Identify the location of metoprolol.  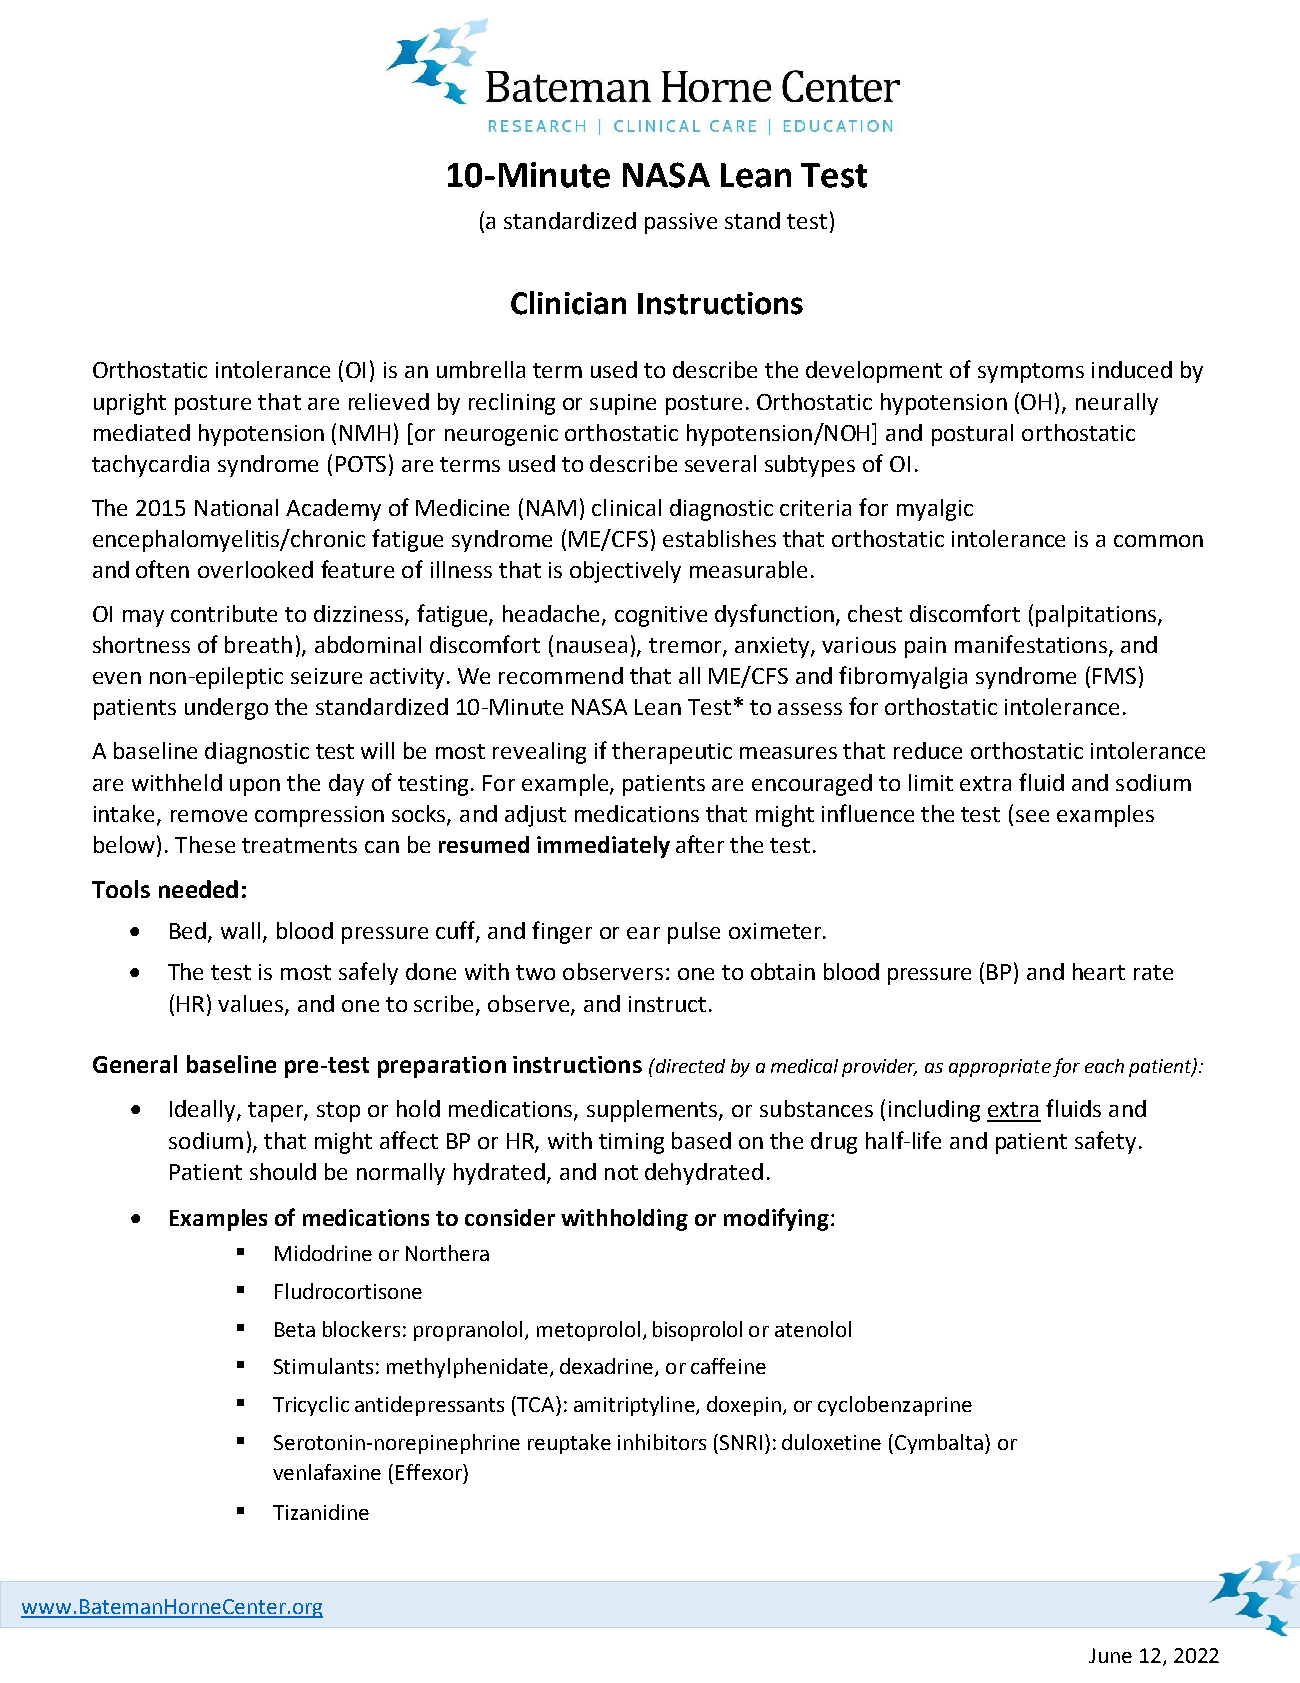
(588, 1331).
